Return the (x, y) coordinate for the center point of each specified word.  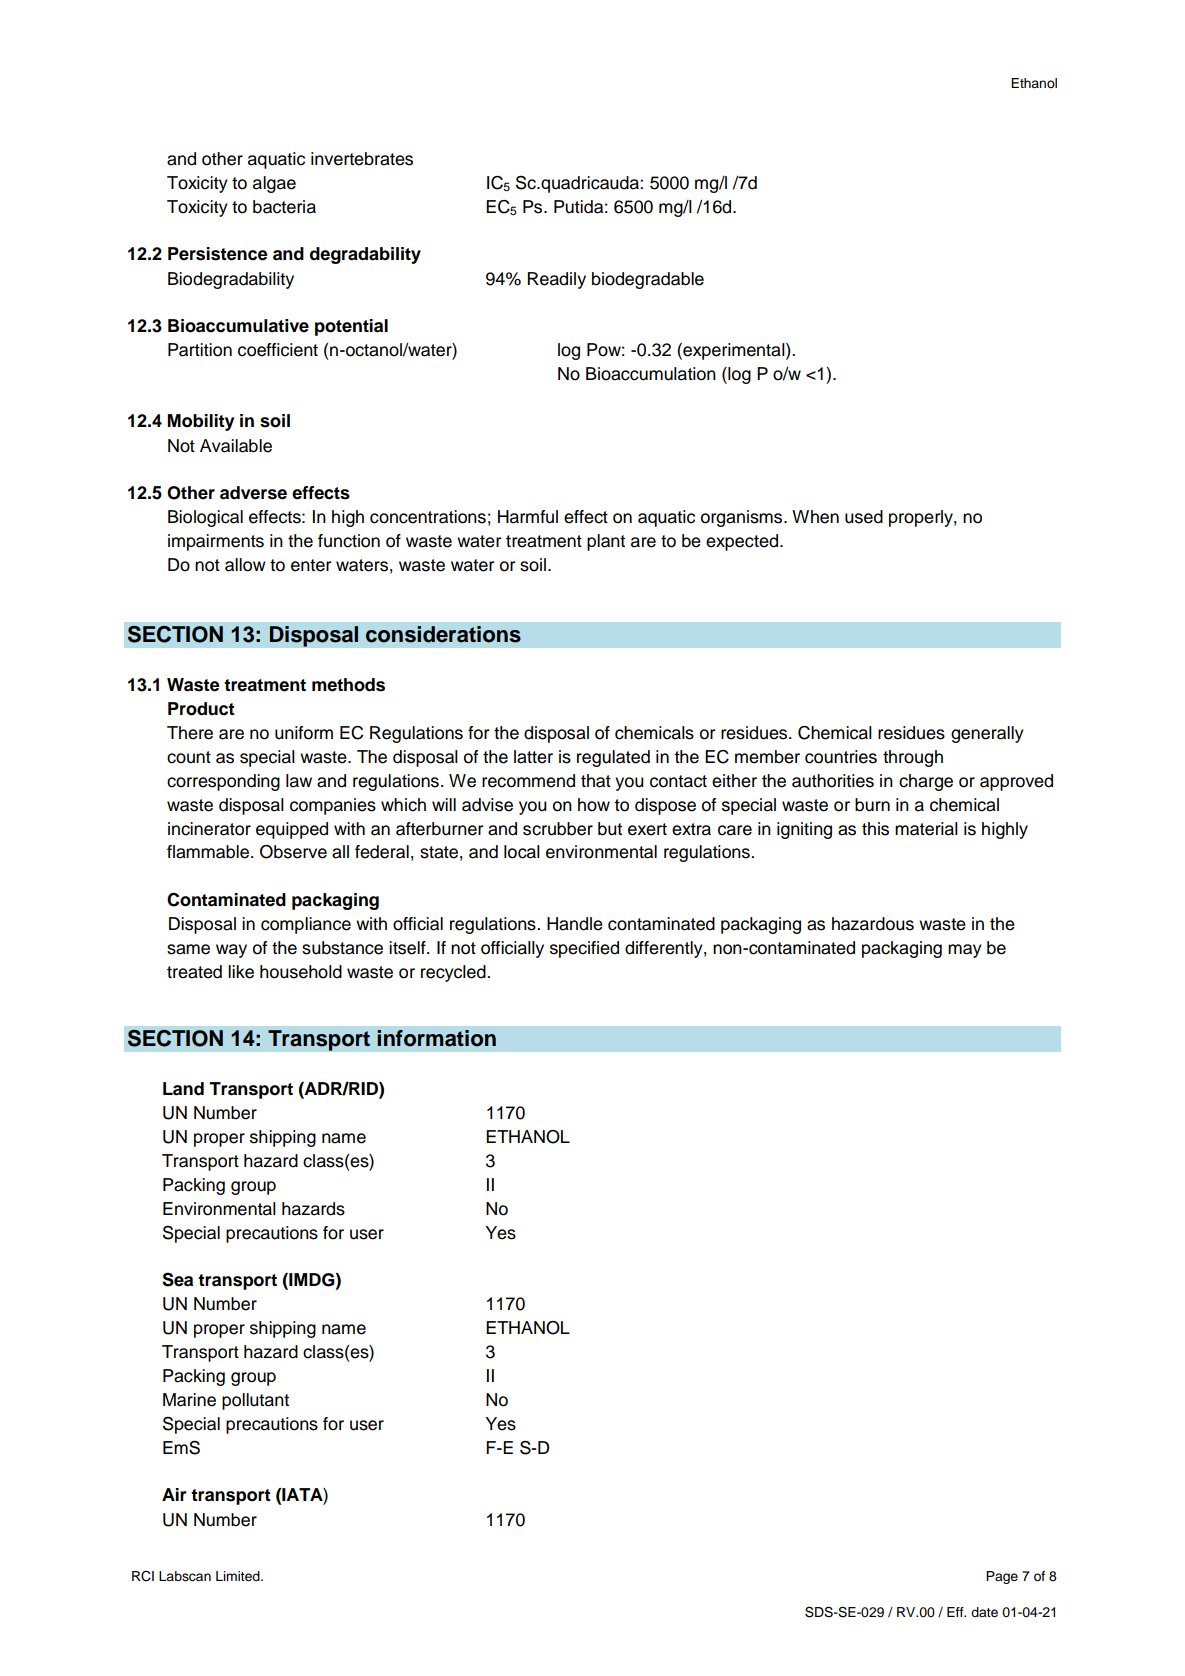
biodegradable (648, 280)
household (301, 972)
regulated (613, 758)
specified (584, 949)
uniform (304, 733)
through (913, 758)
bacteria (284, 207)
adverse (253, 493)
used (864, 517)
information (436, 1038)
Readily (556, 280)
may (965, 951)
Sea (177, 1280)
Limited (239, 1576)
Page (1002, 1577)
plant (606, 542)
